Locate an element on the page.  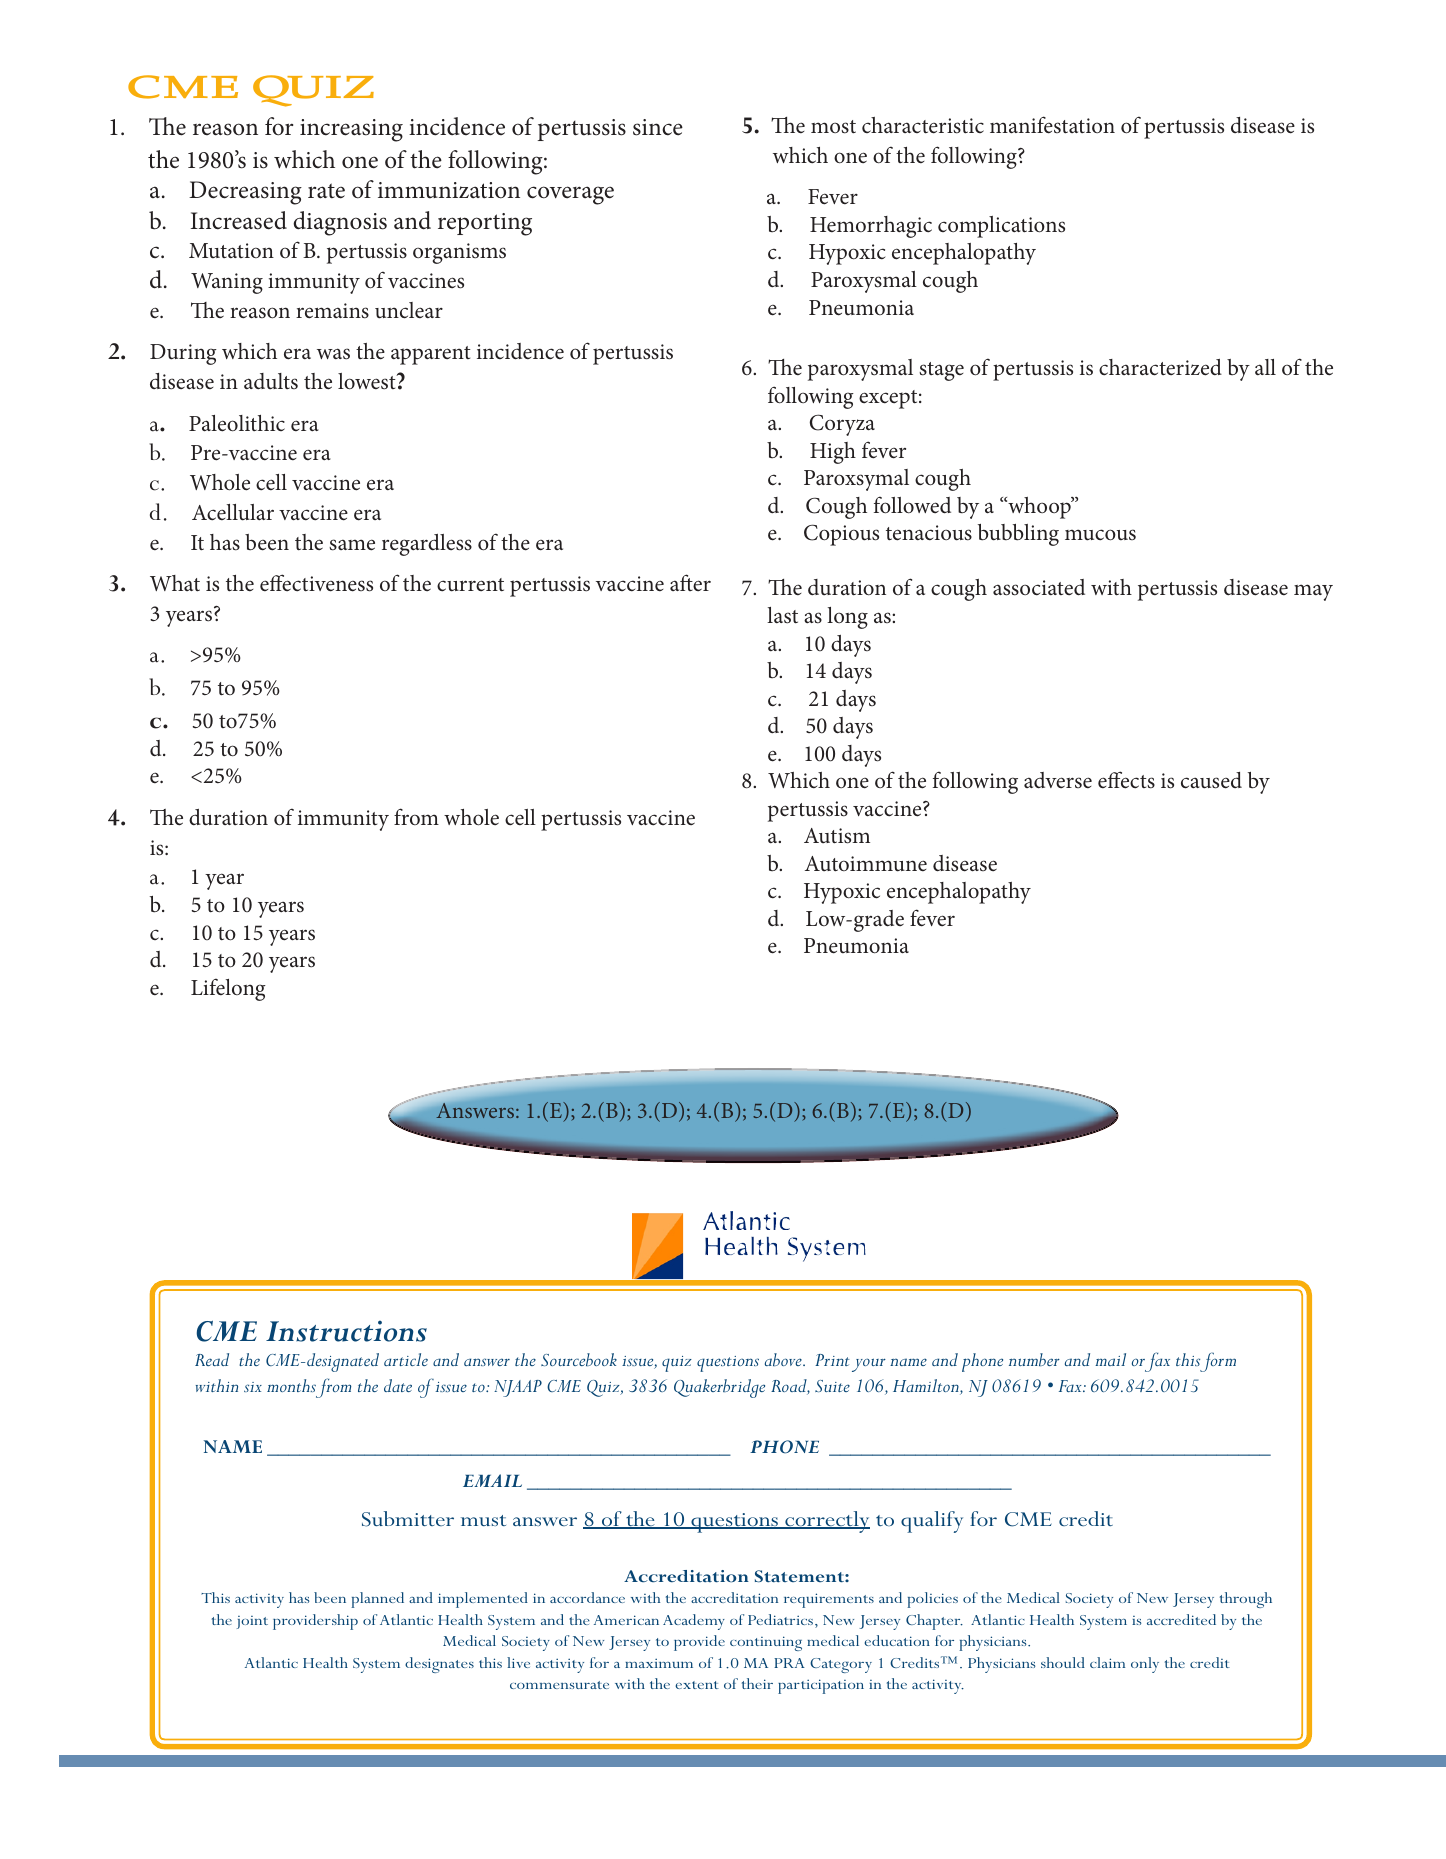
manifestation is located at coordinates (1052, 125).
